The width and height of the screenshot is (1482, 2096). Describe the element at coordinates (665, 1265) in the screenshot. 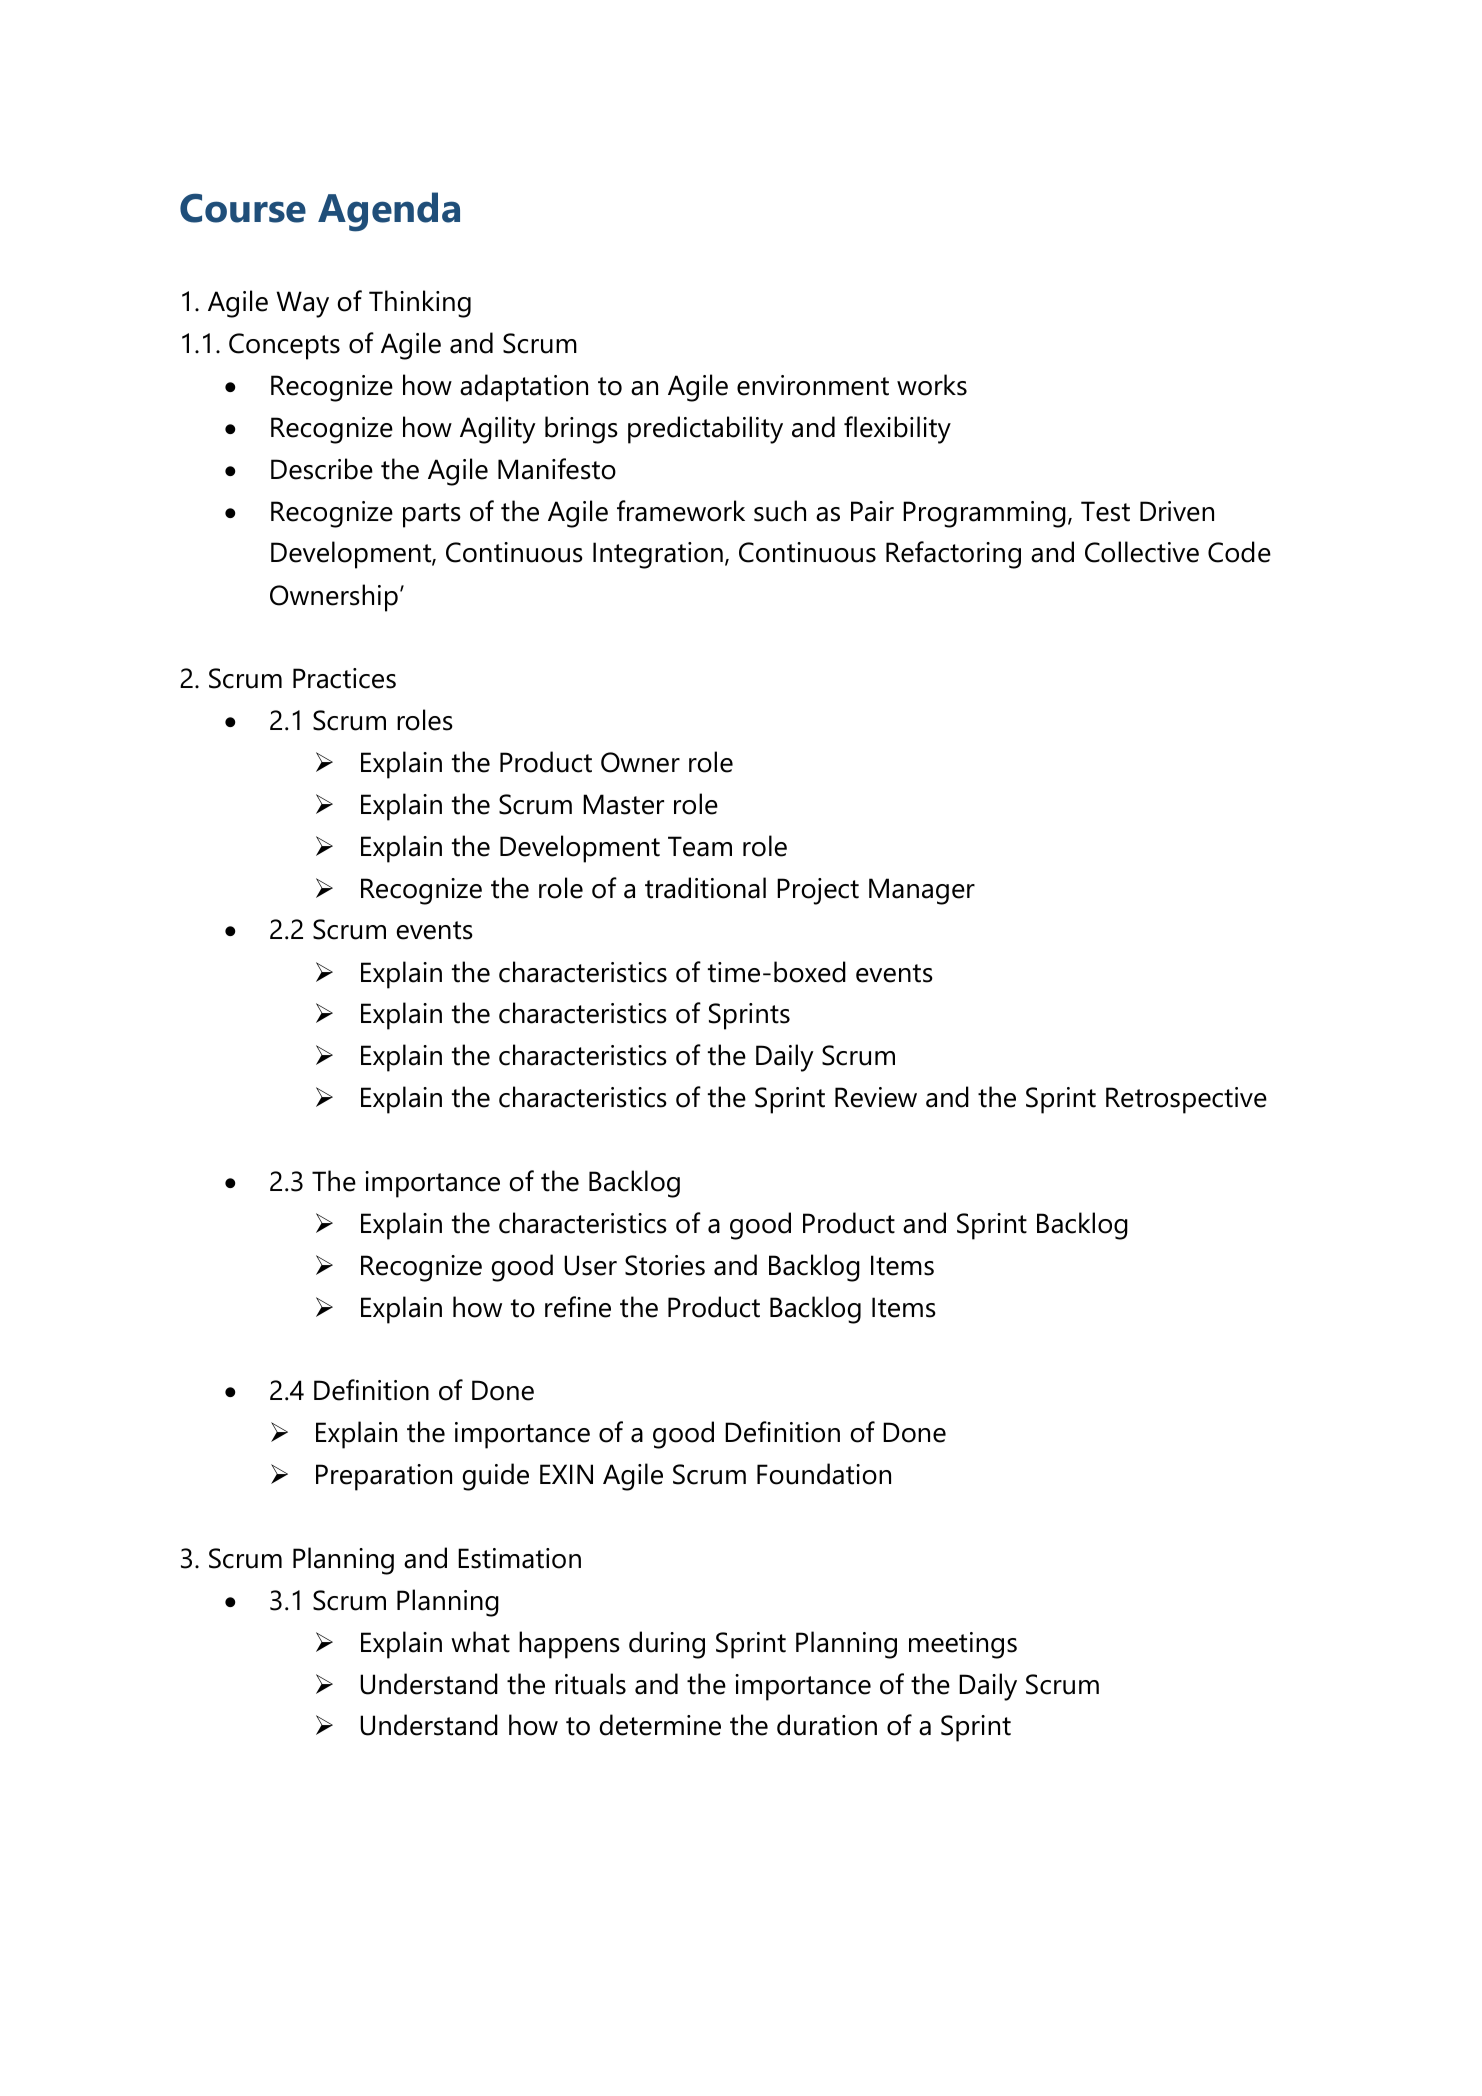

I see `Stories` at that location.
